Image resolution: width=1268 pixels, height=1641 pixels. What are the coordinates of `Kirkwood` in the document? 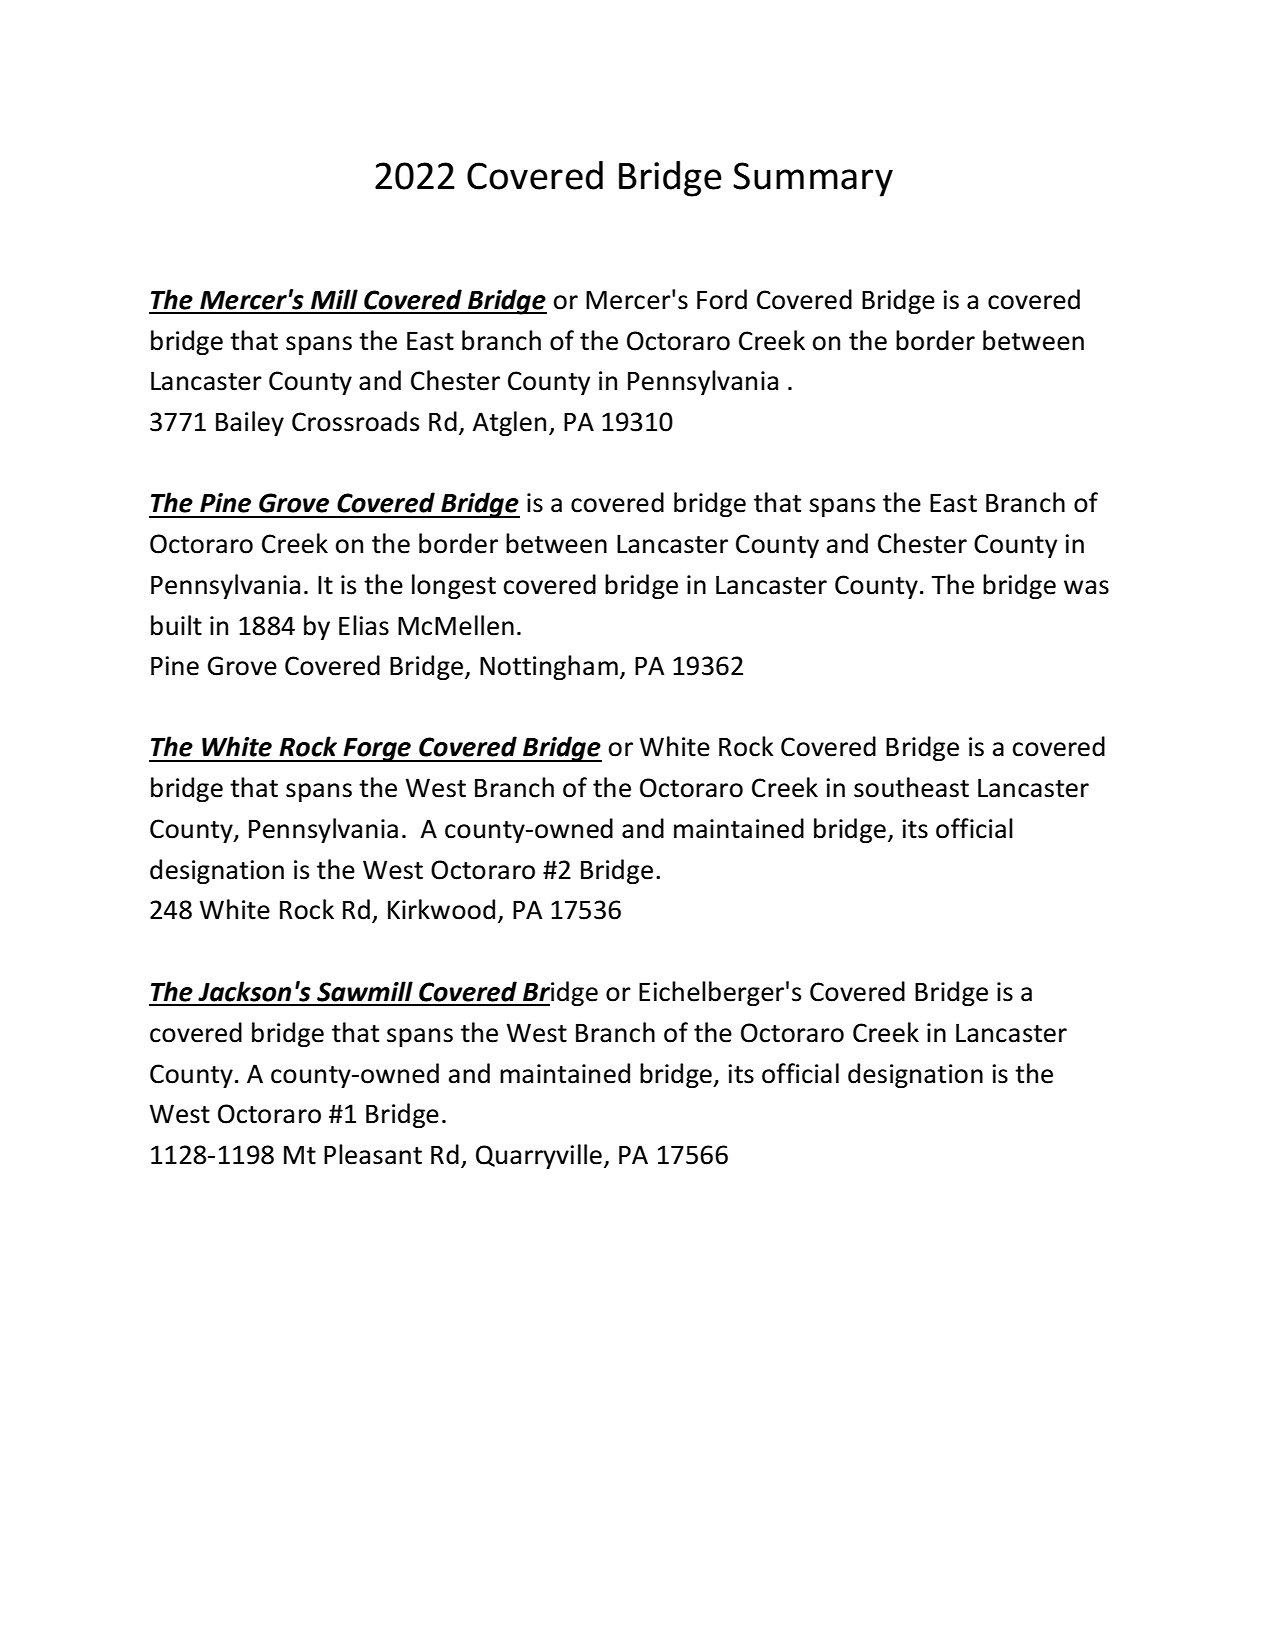 It's located at (441, 909).
